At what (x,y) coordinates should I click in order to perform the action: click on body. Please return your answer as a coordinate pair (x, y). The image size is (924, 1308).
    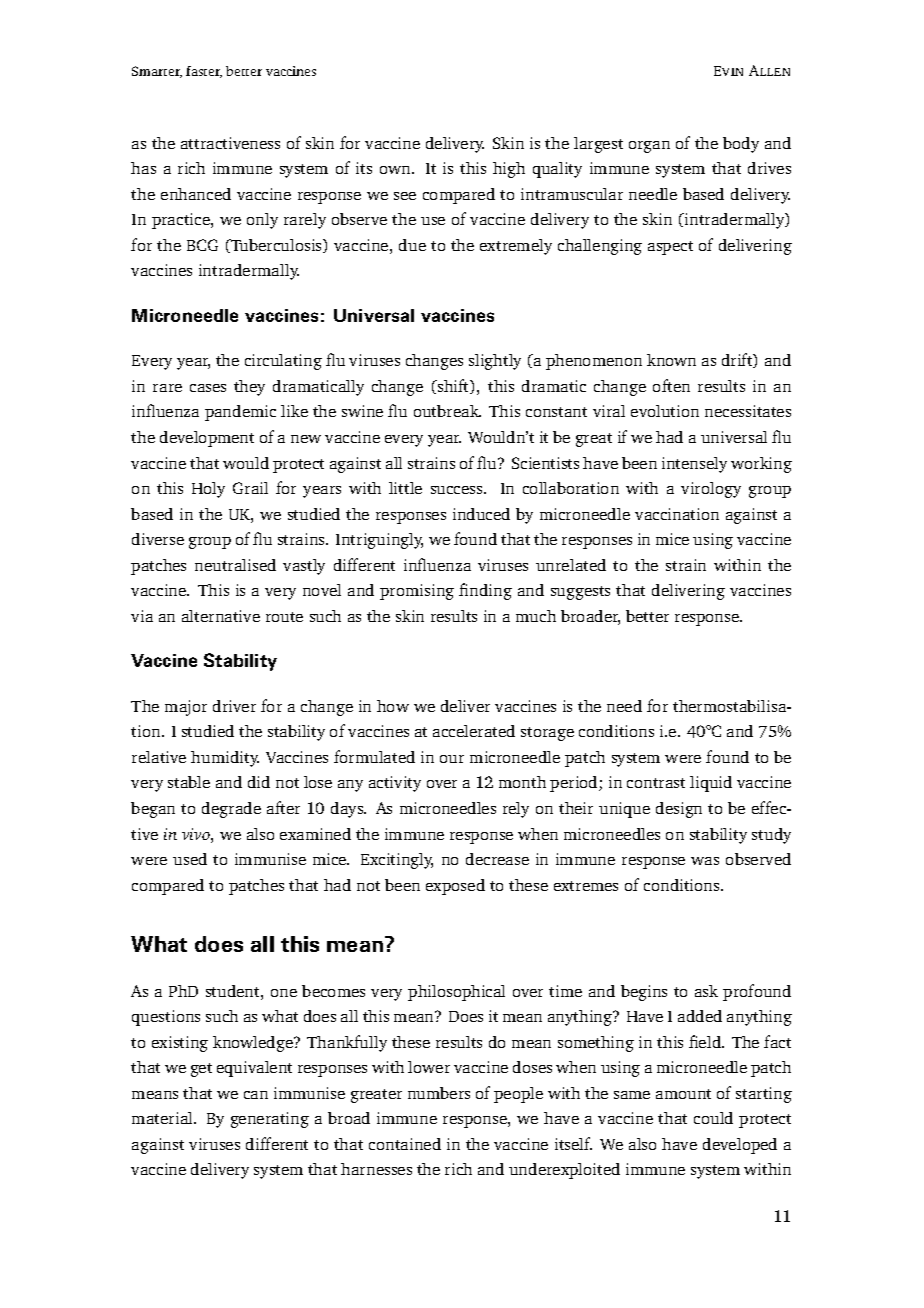
    Looking at the image, I should click on (741, 145).
